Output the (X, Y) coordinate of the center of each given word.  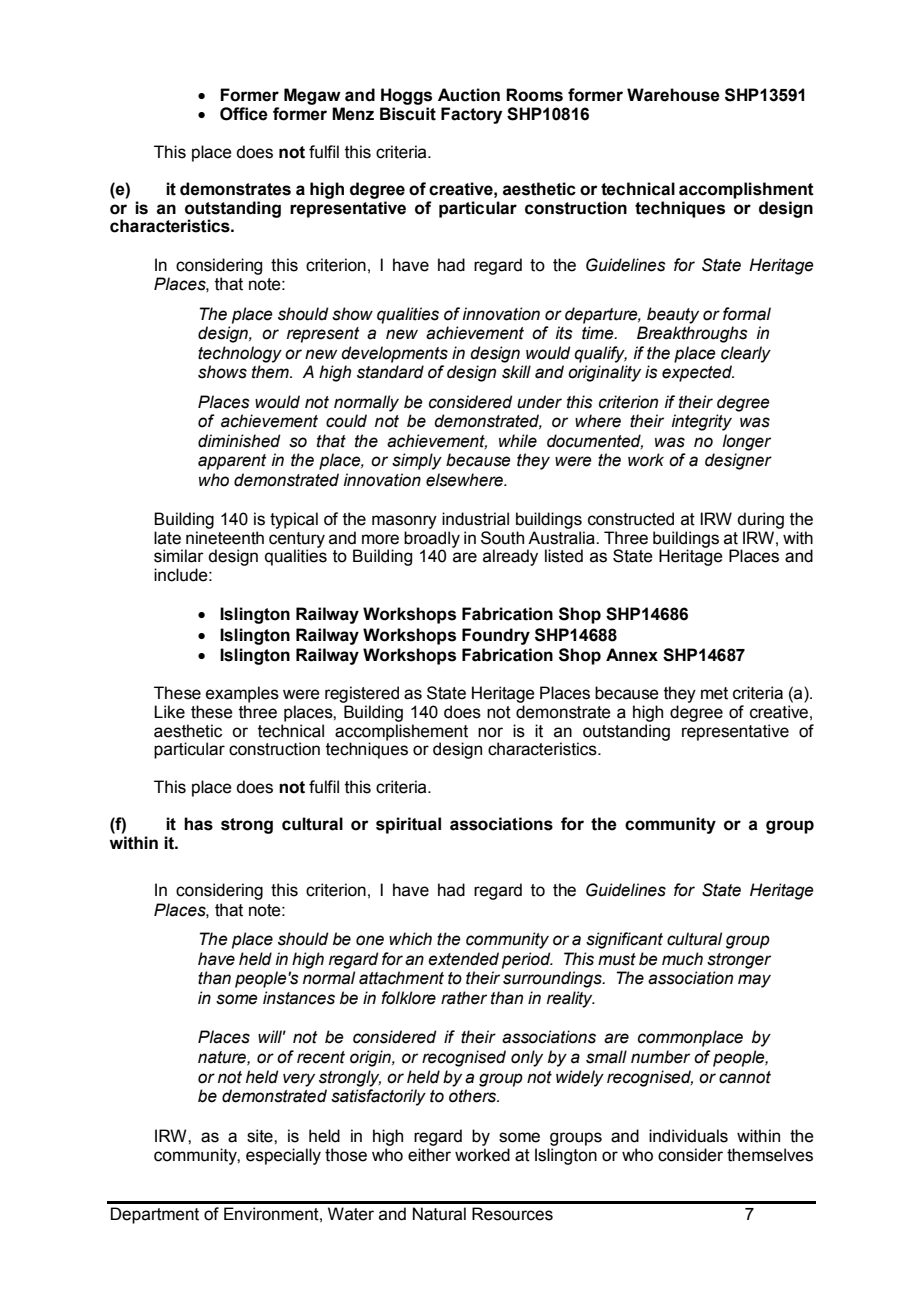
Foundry (496, 636)
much (682, 959)
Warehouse (673, 95)
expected (698, 373)
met (714, 693)
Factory (471, 115)
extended (463, 959)
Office (244, 114)
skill (516, 372)
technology (240, 354)
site (261, 1136)
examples (242, 694)
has (198, 824)
